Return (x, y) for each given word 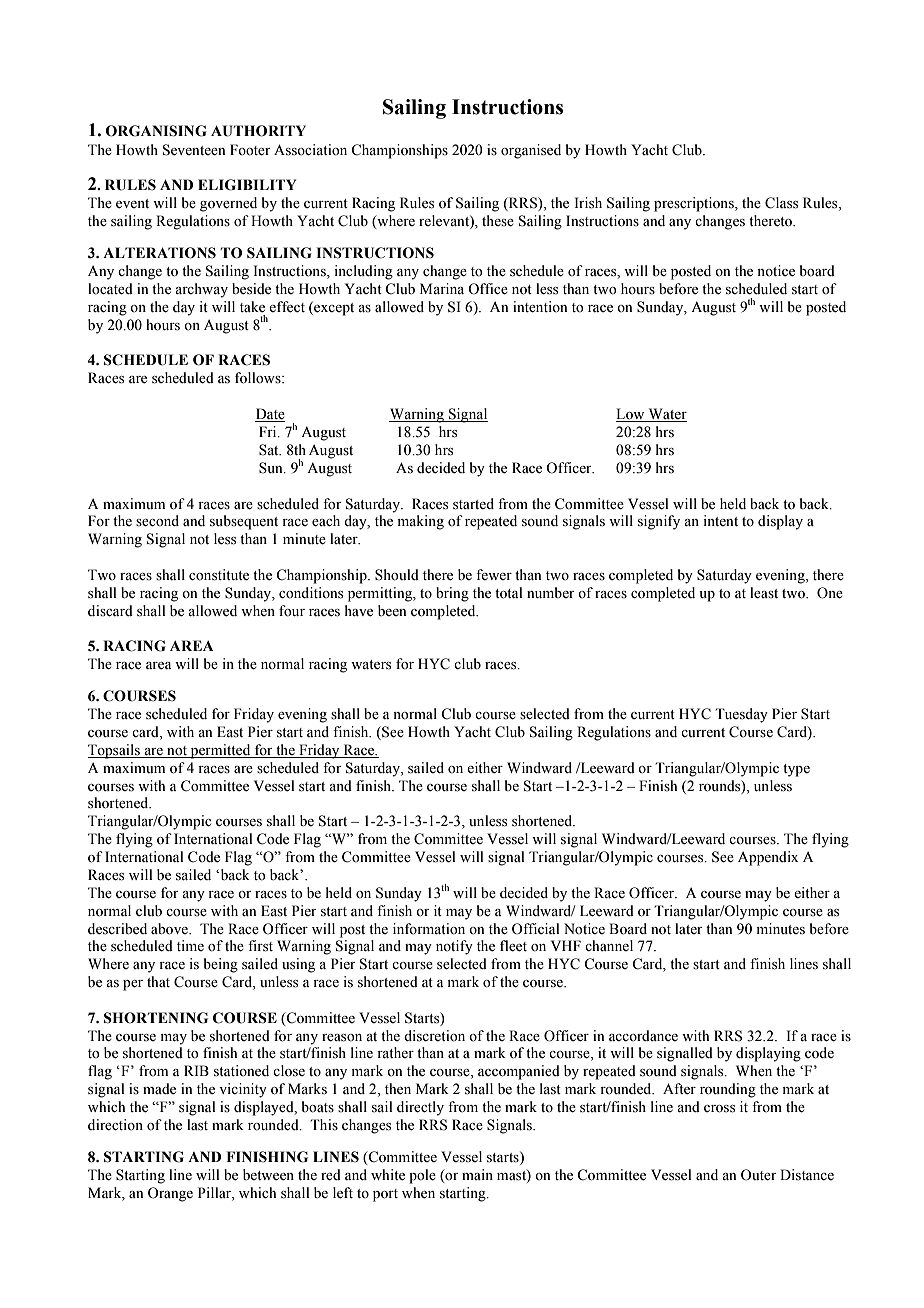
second (157, 521)
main (477, 1174)
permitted (221, 751)
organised (531, 151)
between (268, 1175)
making (421, 522)
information (429, 929)
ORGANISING (156, 131)
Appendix (768, 858)
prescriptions (695, 204)
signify (659, 522)
